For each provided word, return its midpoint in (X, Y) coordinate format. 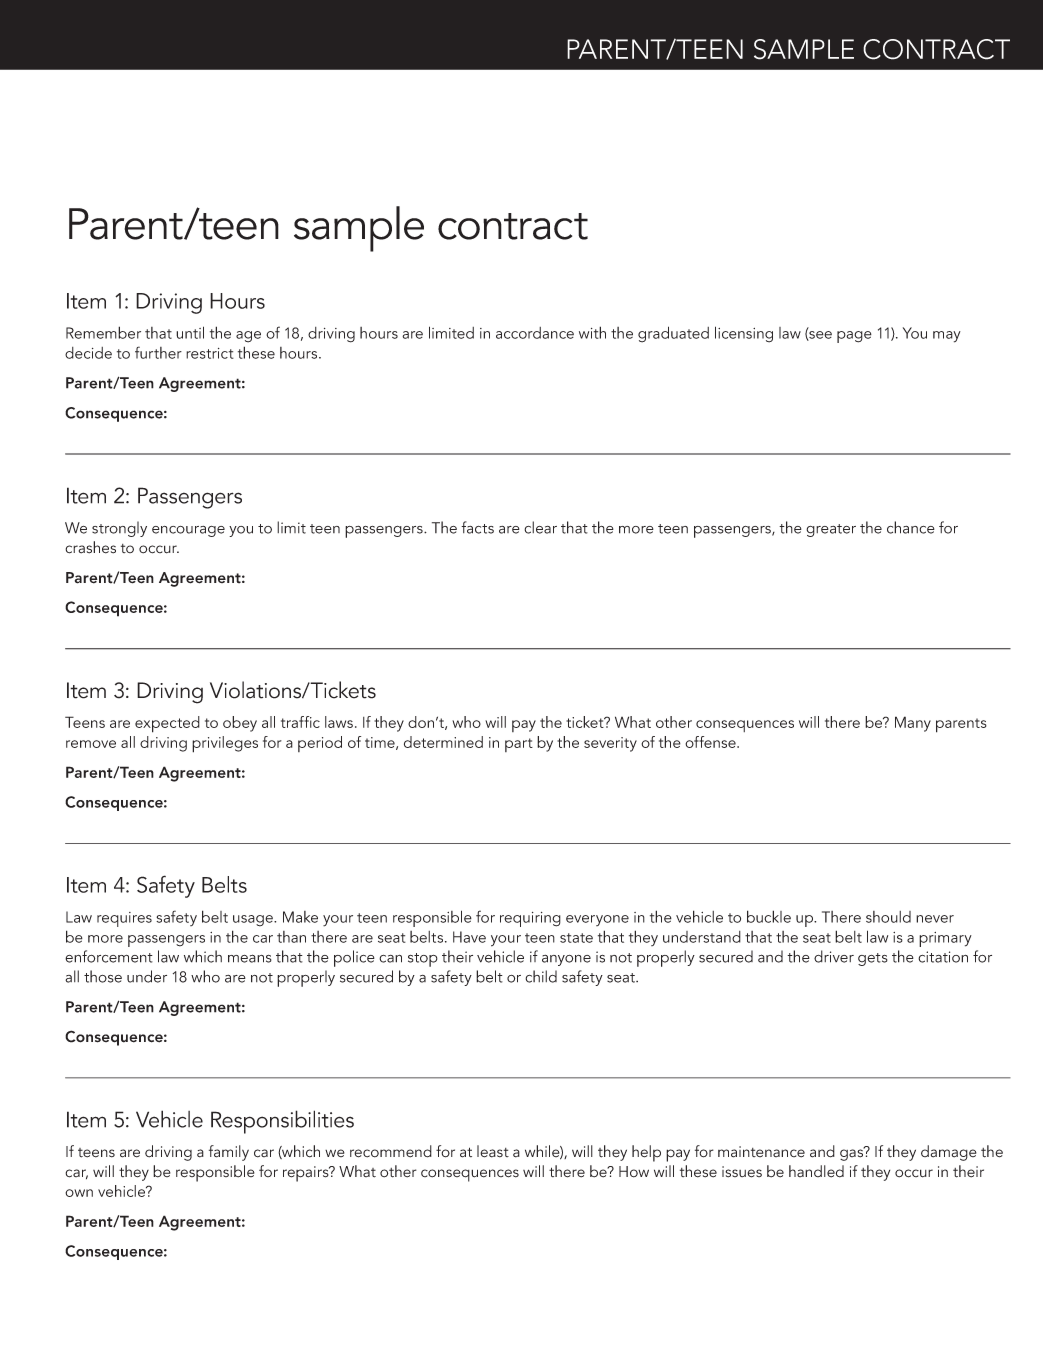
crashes (90, 547)
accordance (535, 333)
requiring (530, 919)
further (158, 352)
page (854, 337)
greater (831, 530)
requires (124, 919)
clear (540, 527)
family (229, 1153)
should (888, 917)
